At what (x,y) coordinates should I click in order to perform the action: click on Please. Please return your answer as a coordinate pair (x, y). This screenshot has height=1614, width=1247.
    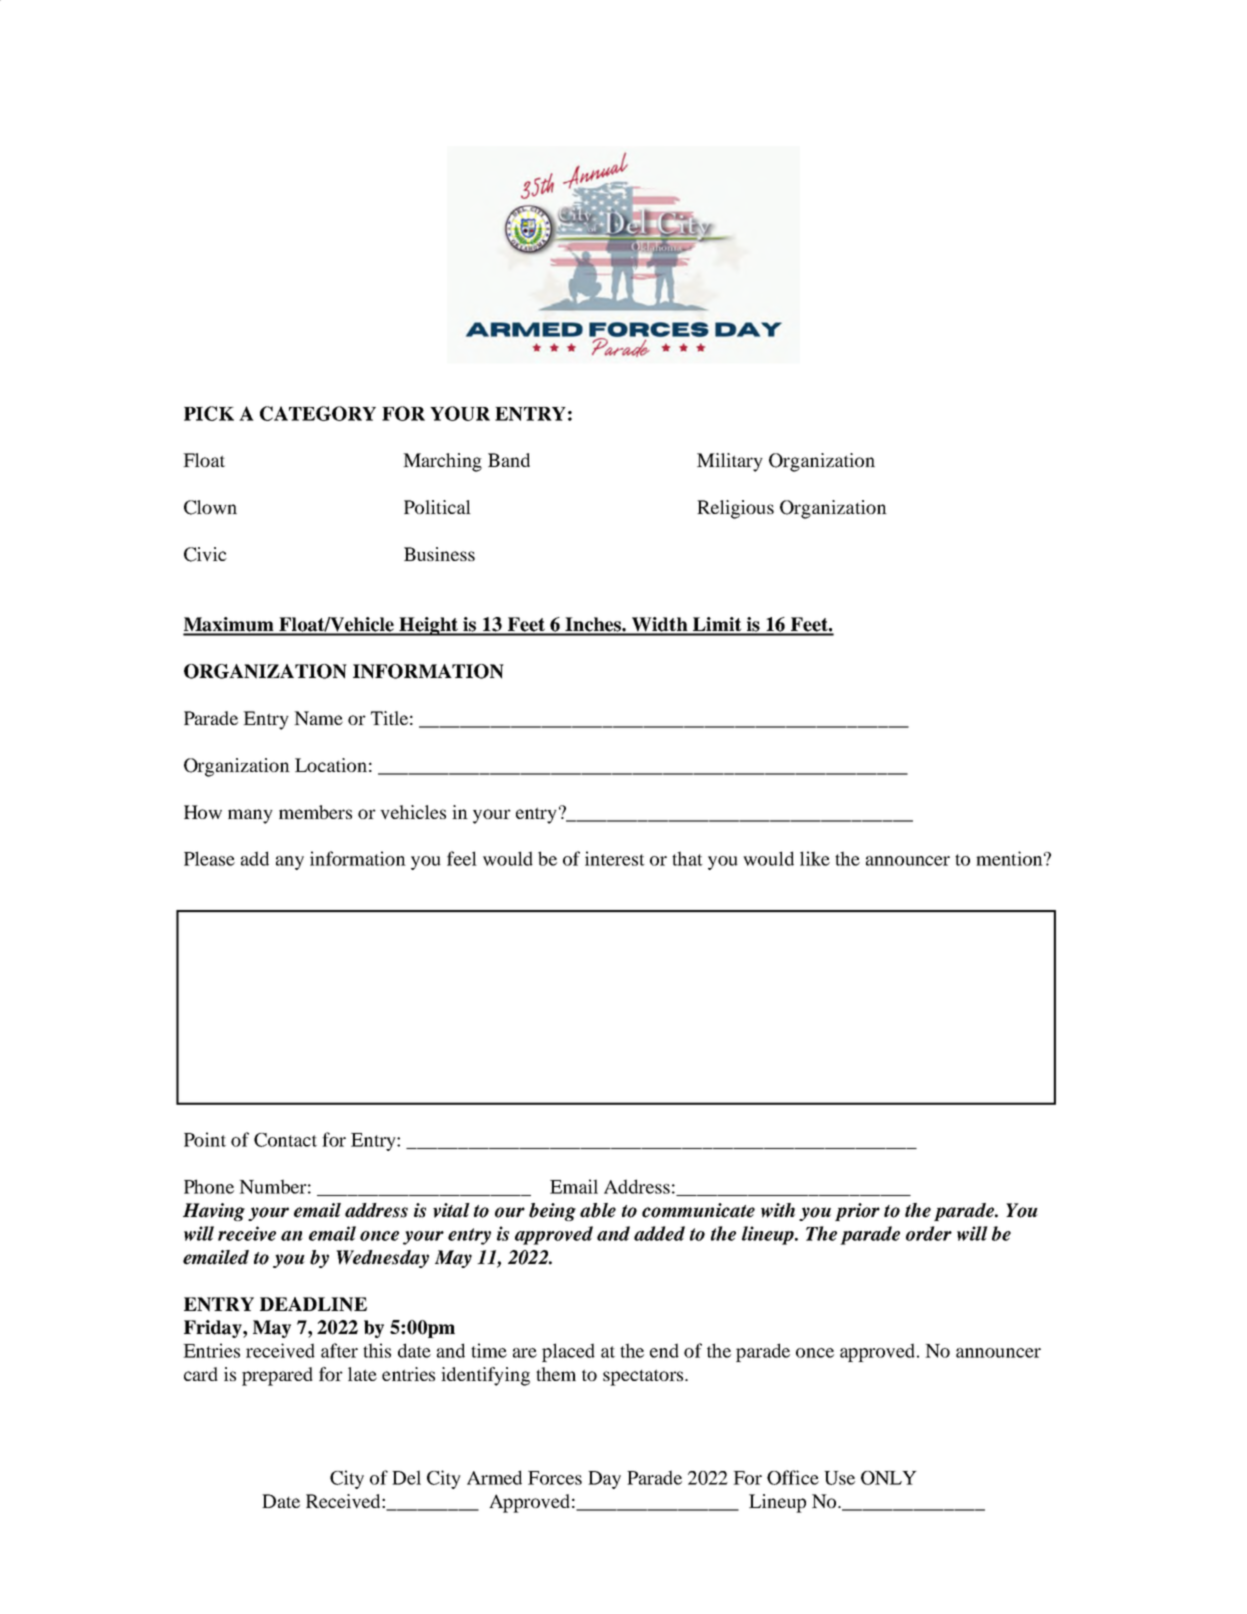
    Looking at the image, I should click on (209, 858).
